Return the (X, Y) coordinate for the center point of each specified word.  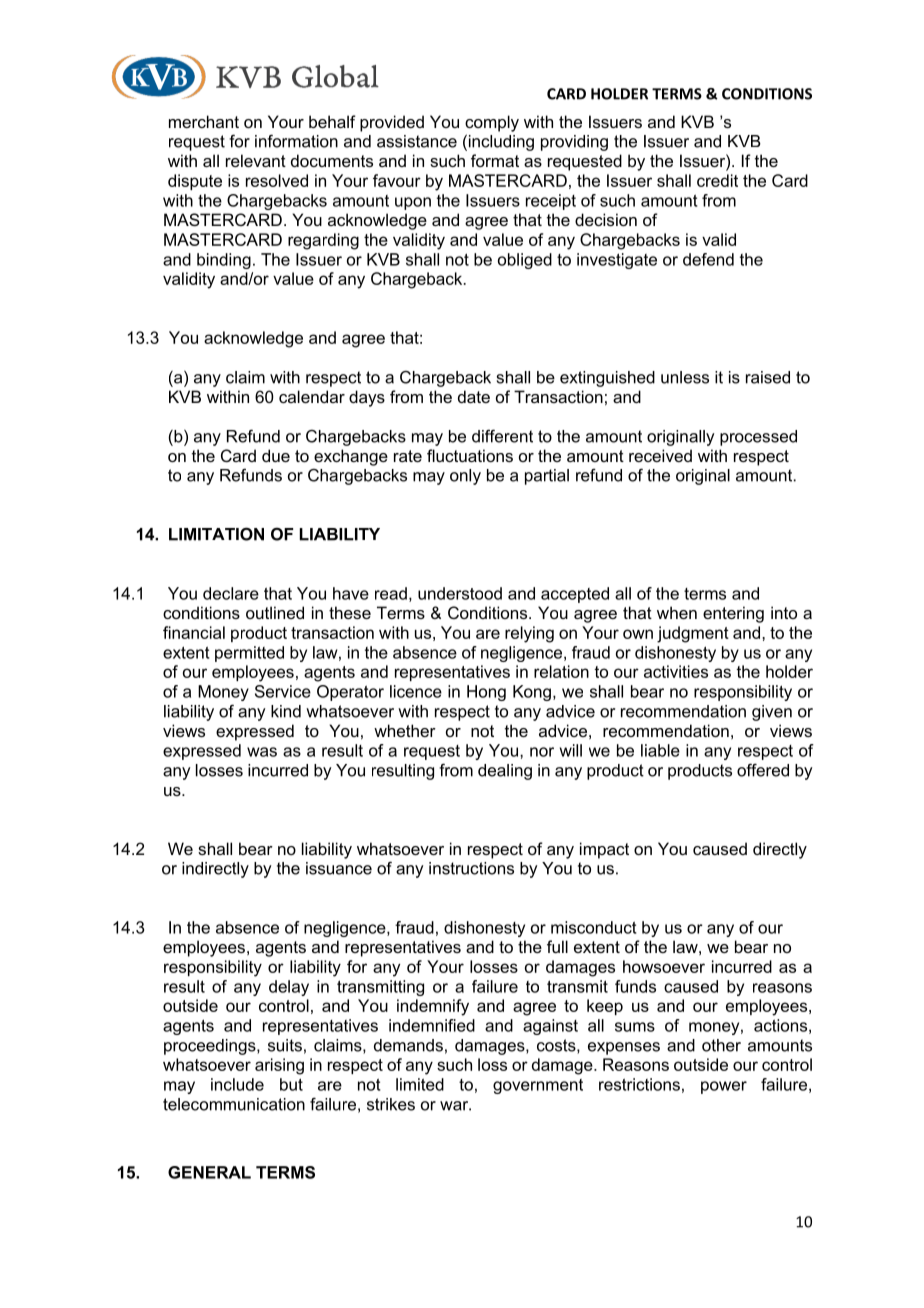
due (276, 455)
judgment (693, 634)
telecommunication (234, 1104)
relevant (256, 160)
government (538, 1086)
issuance (339, 868)
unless (685, 377)
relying (529, 634)
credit (717, 180)
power (724, 1087)
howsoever (664, 966)
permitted (249, 654)
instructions (471, 868)
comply (492, 123)
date (474, 396)
